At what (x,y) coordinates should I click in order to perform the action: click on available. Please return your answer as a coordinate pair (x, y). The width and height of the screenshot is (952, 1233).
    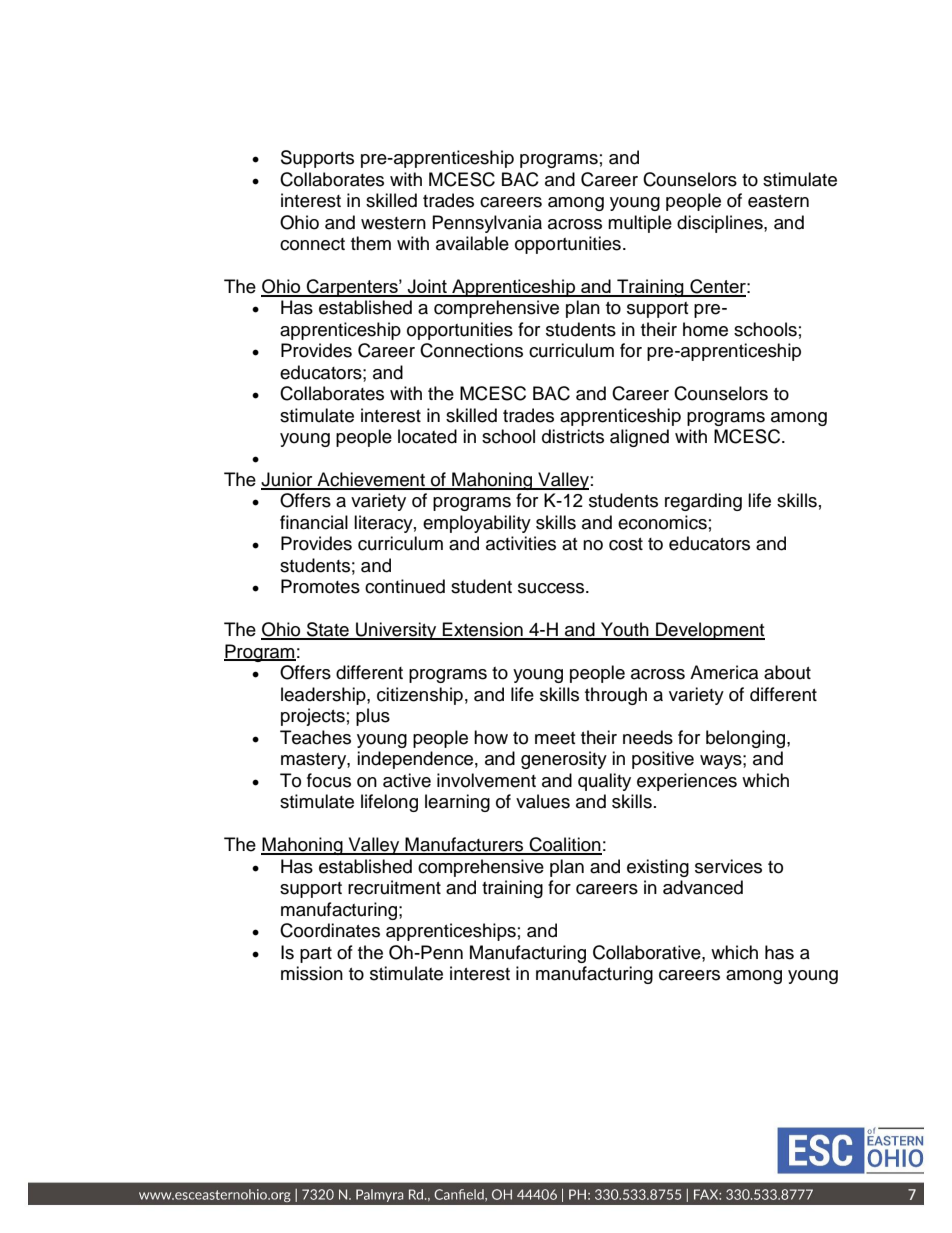
    Looking at the image, I should click on (472, 243).
